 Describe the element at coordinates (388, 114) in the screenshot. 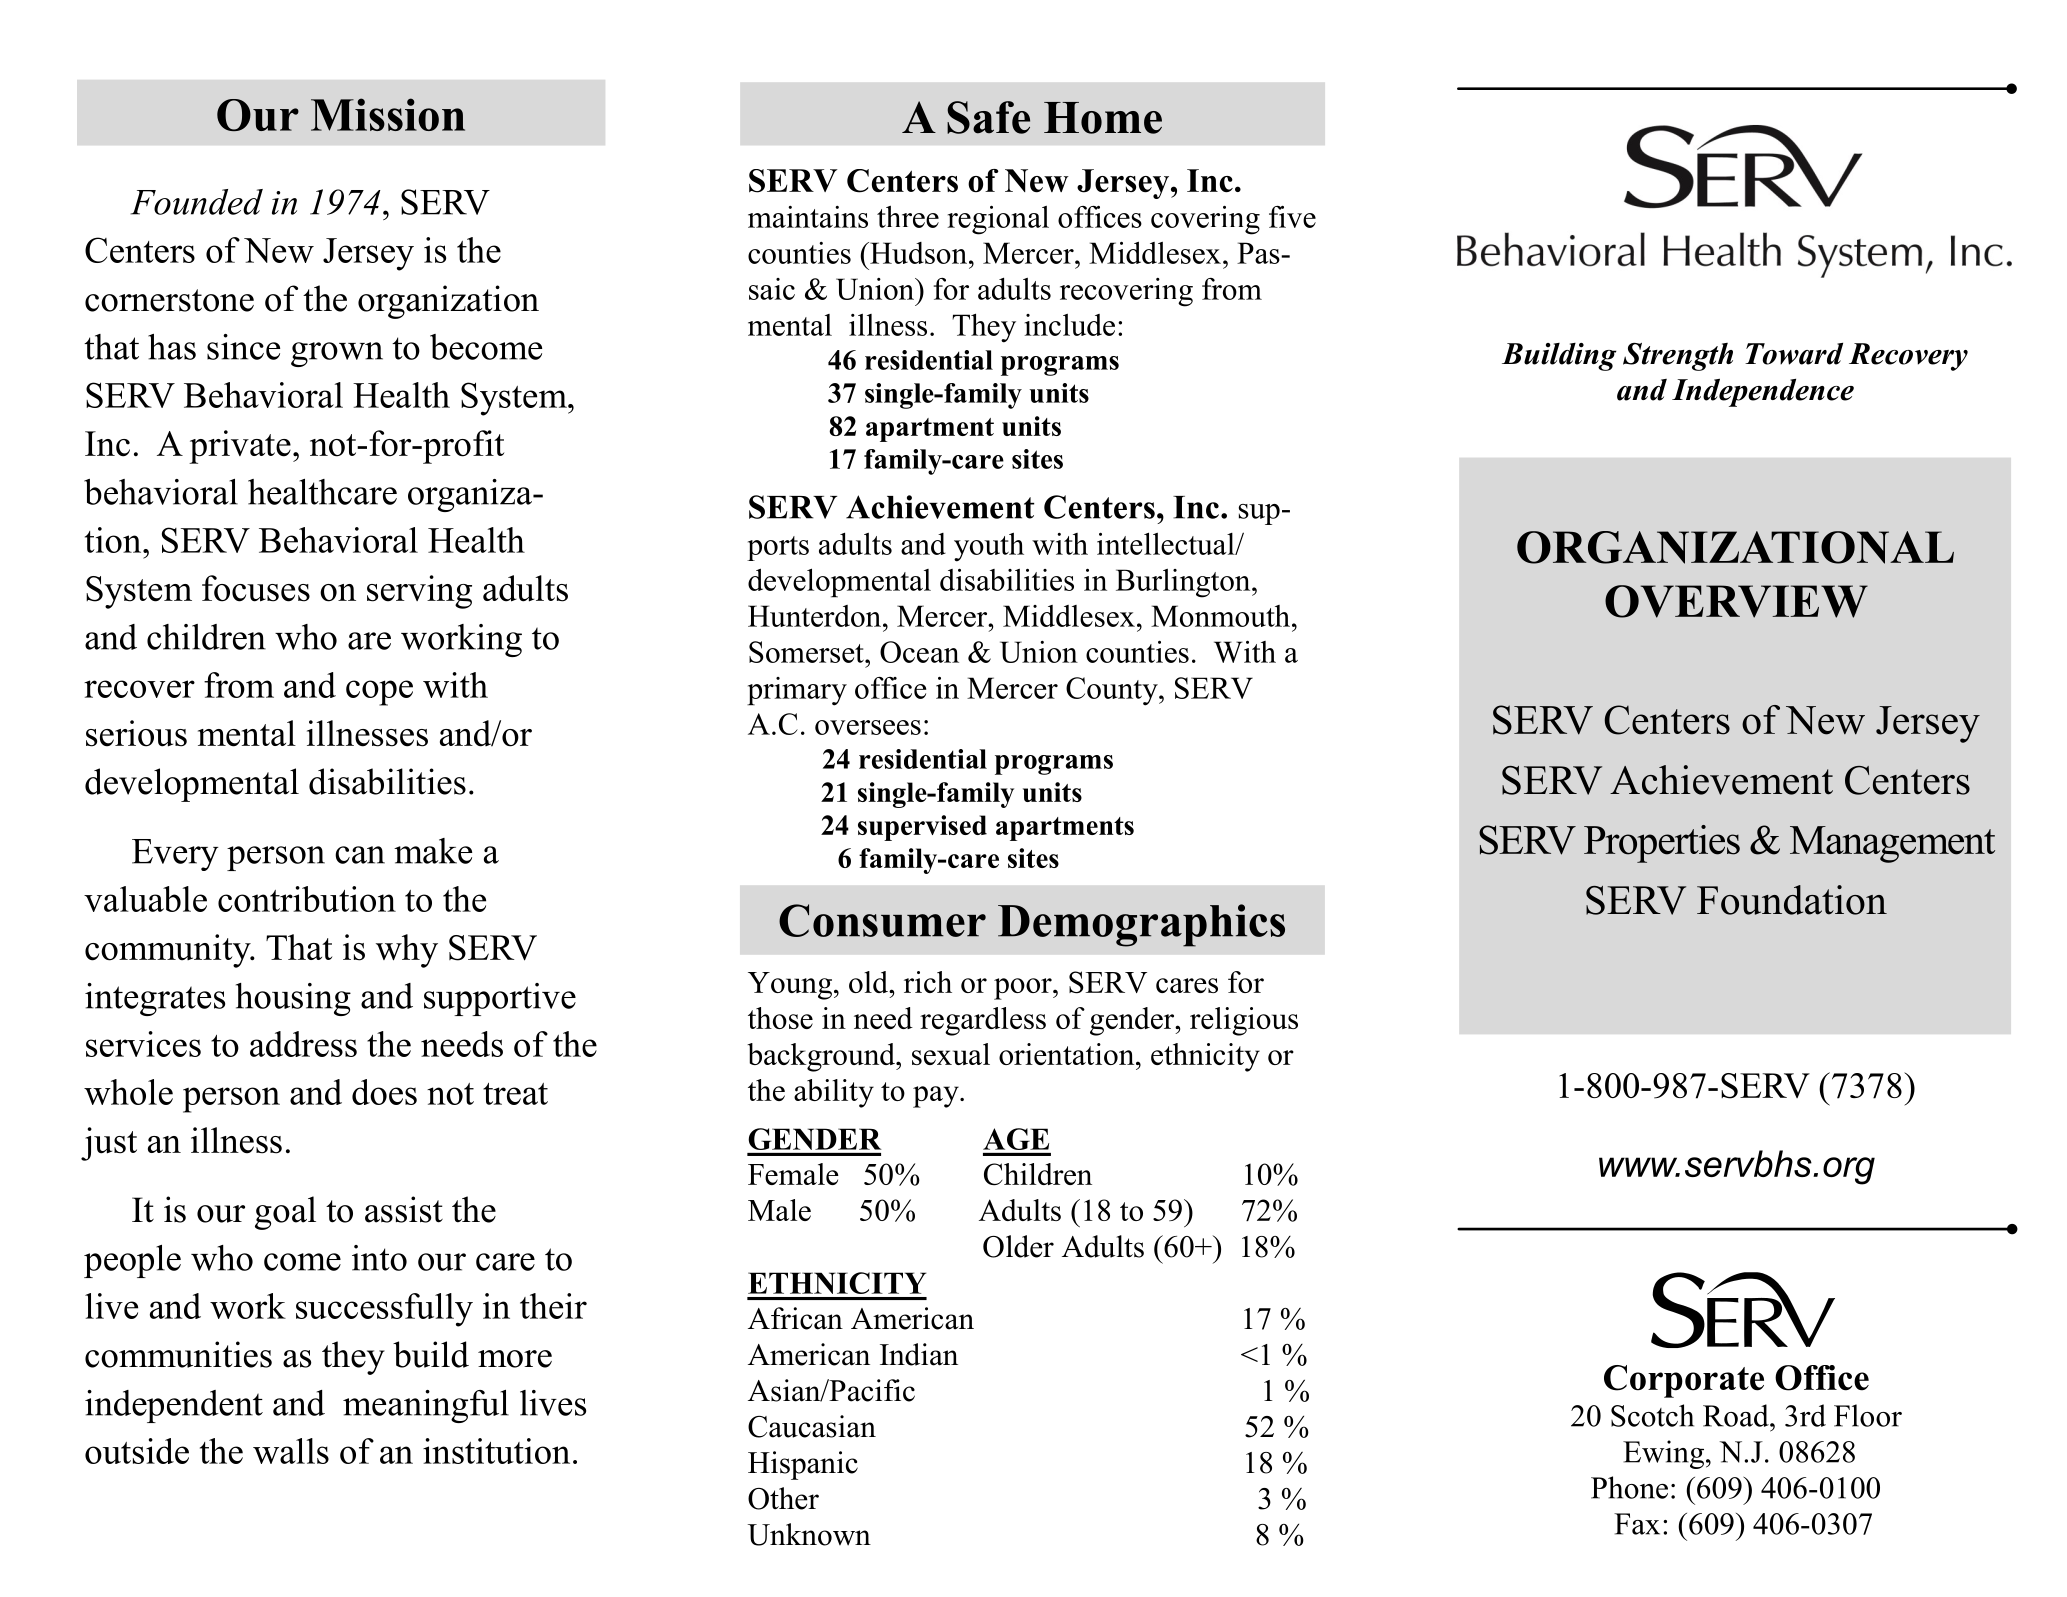

I see `Mission` at that location.
